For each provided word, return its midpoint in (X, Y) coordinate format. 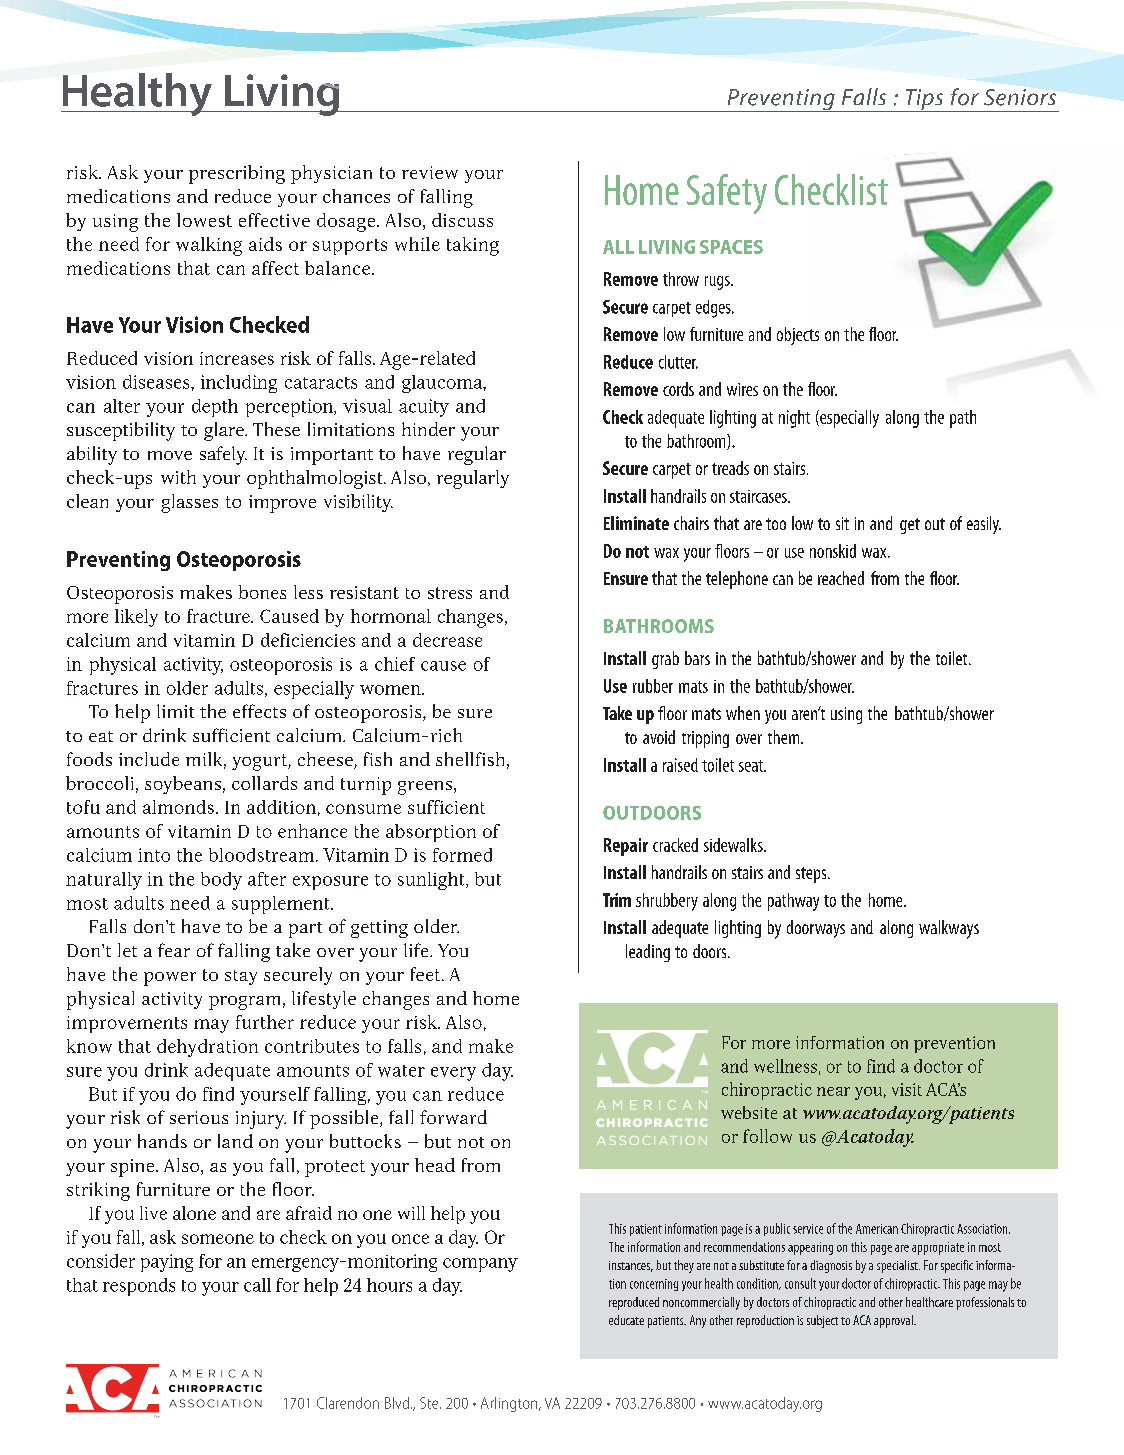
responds (139, 1287)
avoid (659, 737)
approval (894, 1321)
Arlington (510, 1404)
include (149, 759)
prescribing (237, 174)
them (785, 737)
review (430, 172)
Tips (924, 100)
